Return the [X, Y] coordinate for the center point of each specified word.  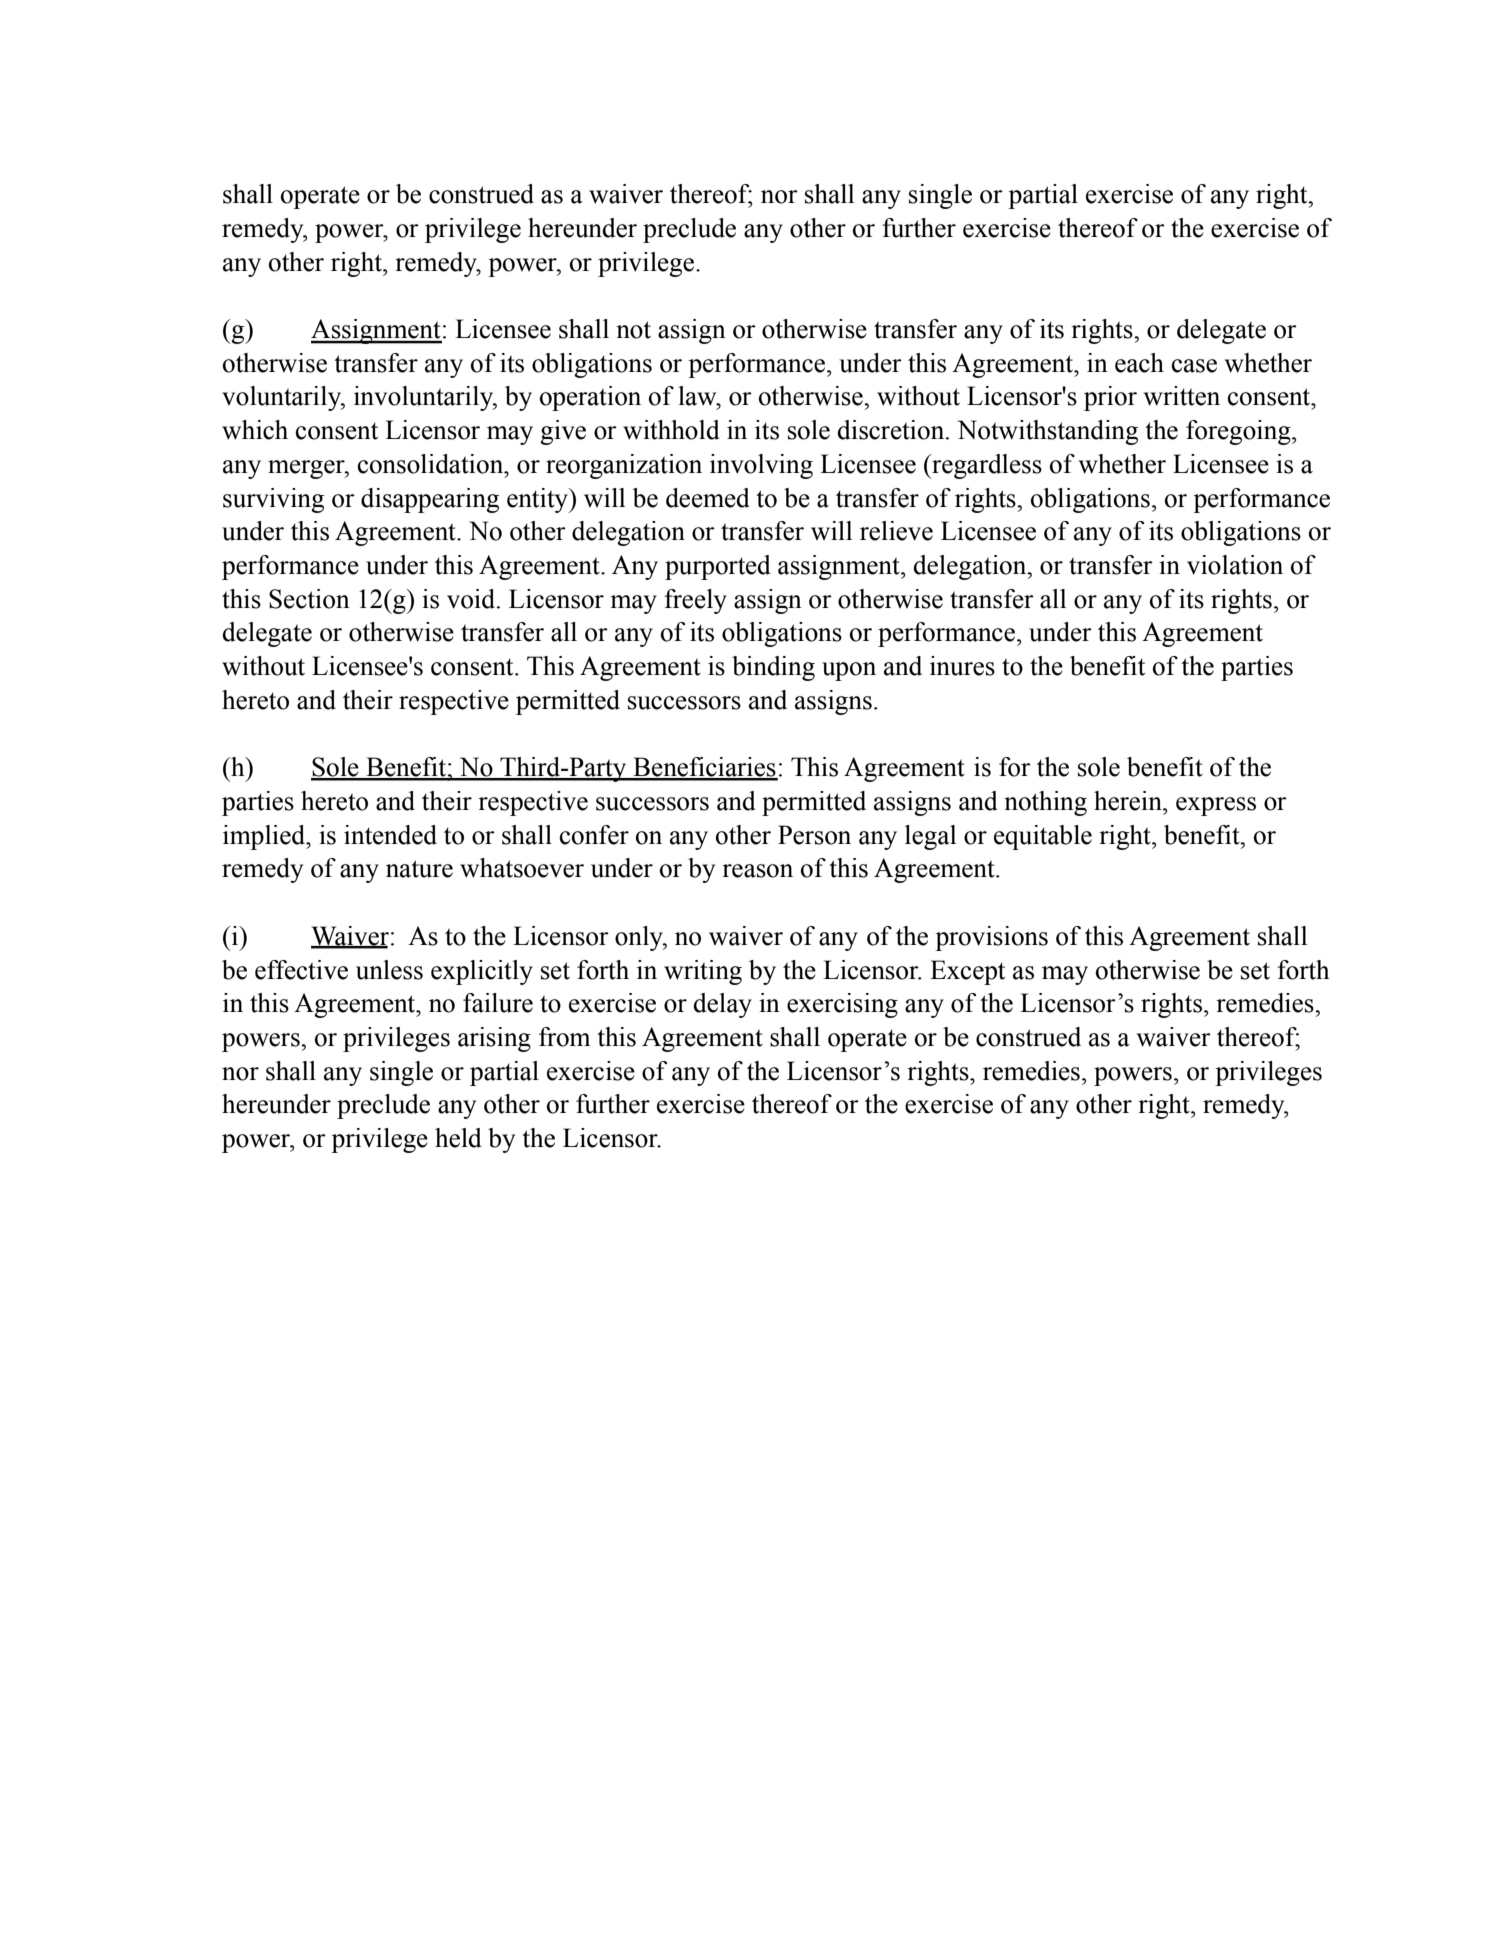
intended [390, 835]
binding [773, 668]
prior [1110, 398]
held [458, 1138]
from [564, 1037]
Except [967, 972]
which [255, 430]
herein [1129, 801]
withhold [671, 430]
